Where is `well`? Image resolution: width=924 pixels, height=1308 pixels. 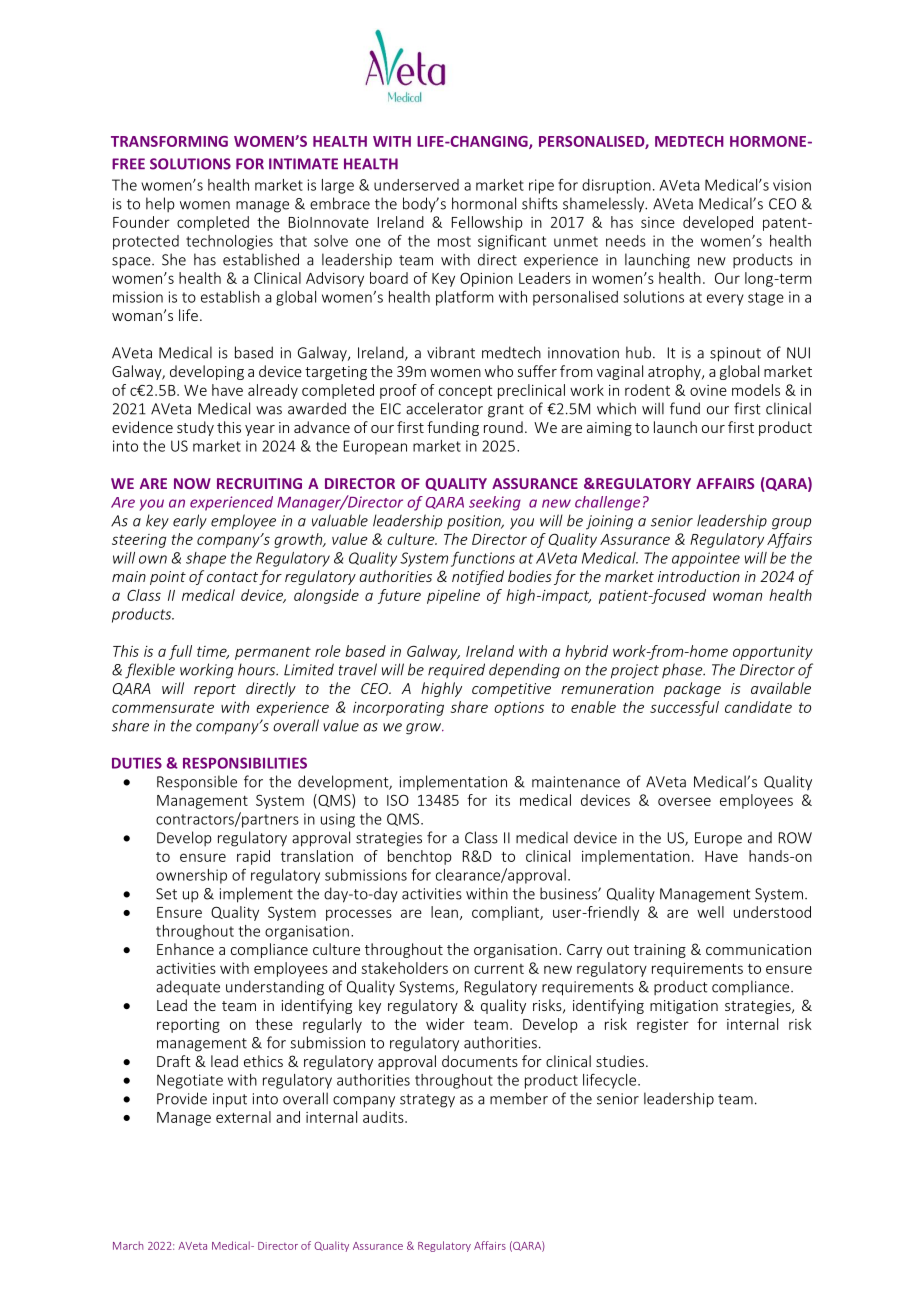
well is located at coordinates (710, 912).
